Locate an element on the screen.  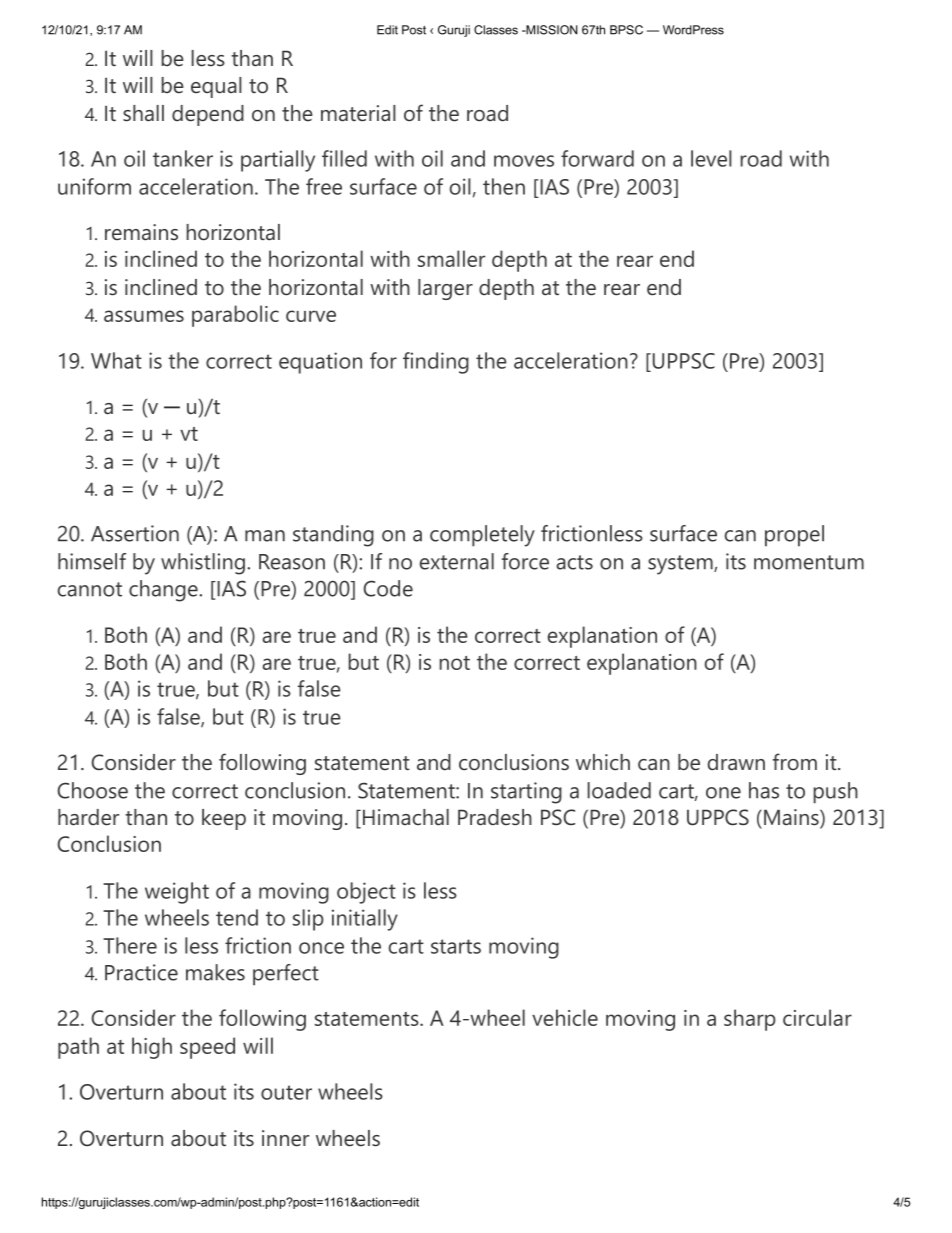
high is located at coordinates (152, 1048).
